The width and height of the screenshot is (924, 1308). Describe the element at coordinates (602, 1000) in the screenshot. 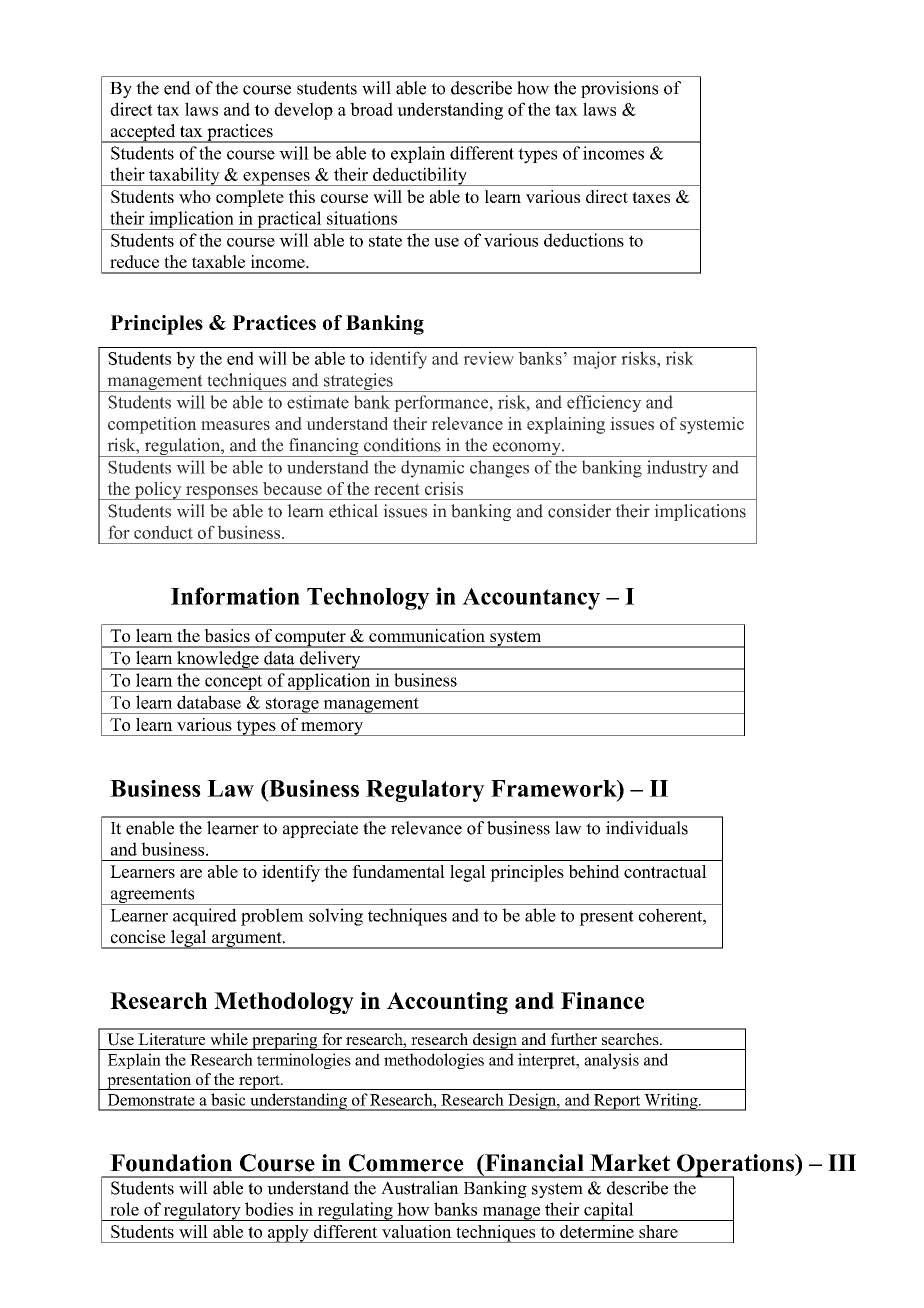

I see `Finance` at that location.
